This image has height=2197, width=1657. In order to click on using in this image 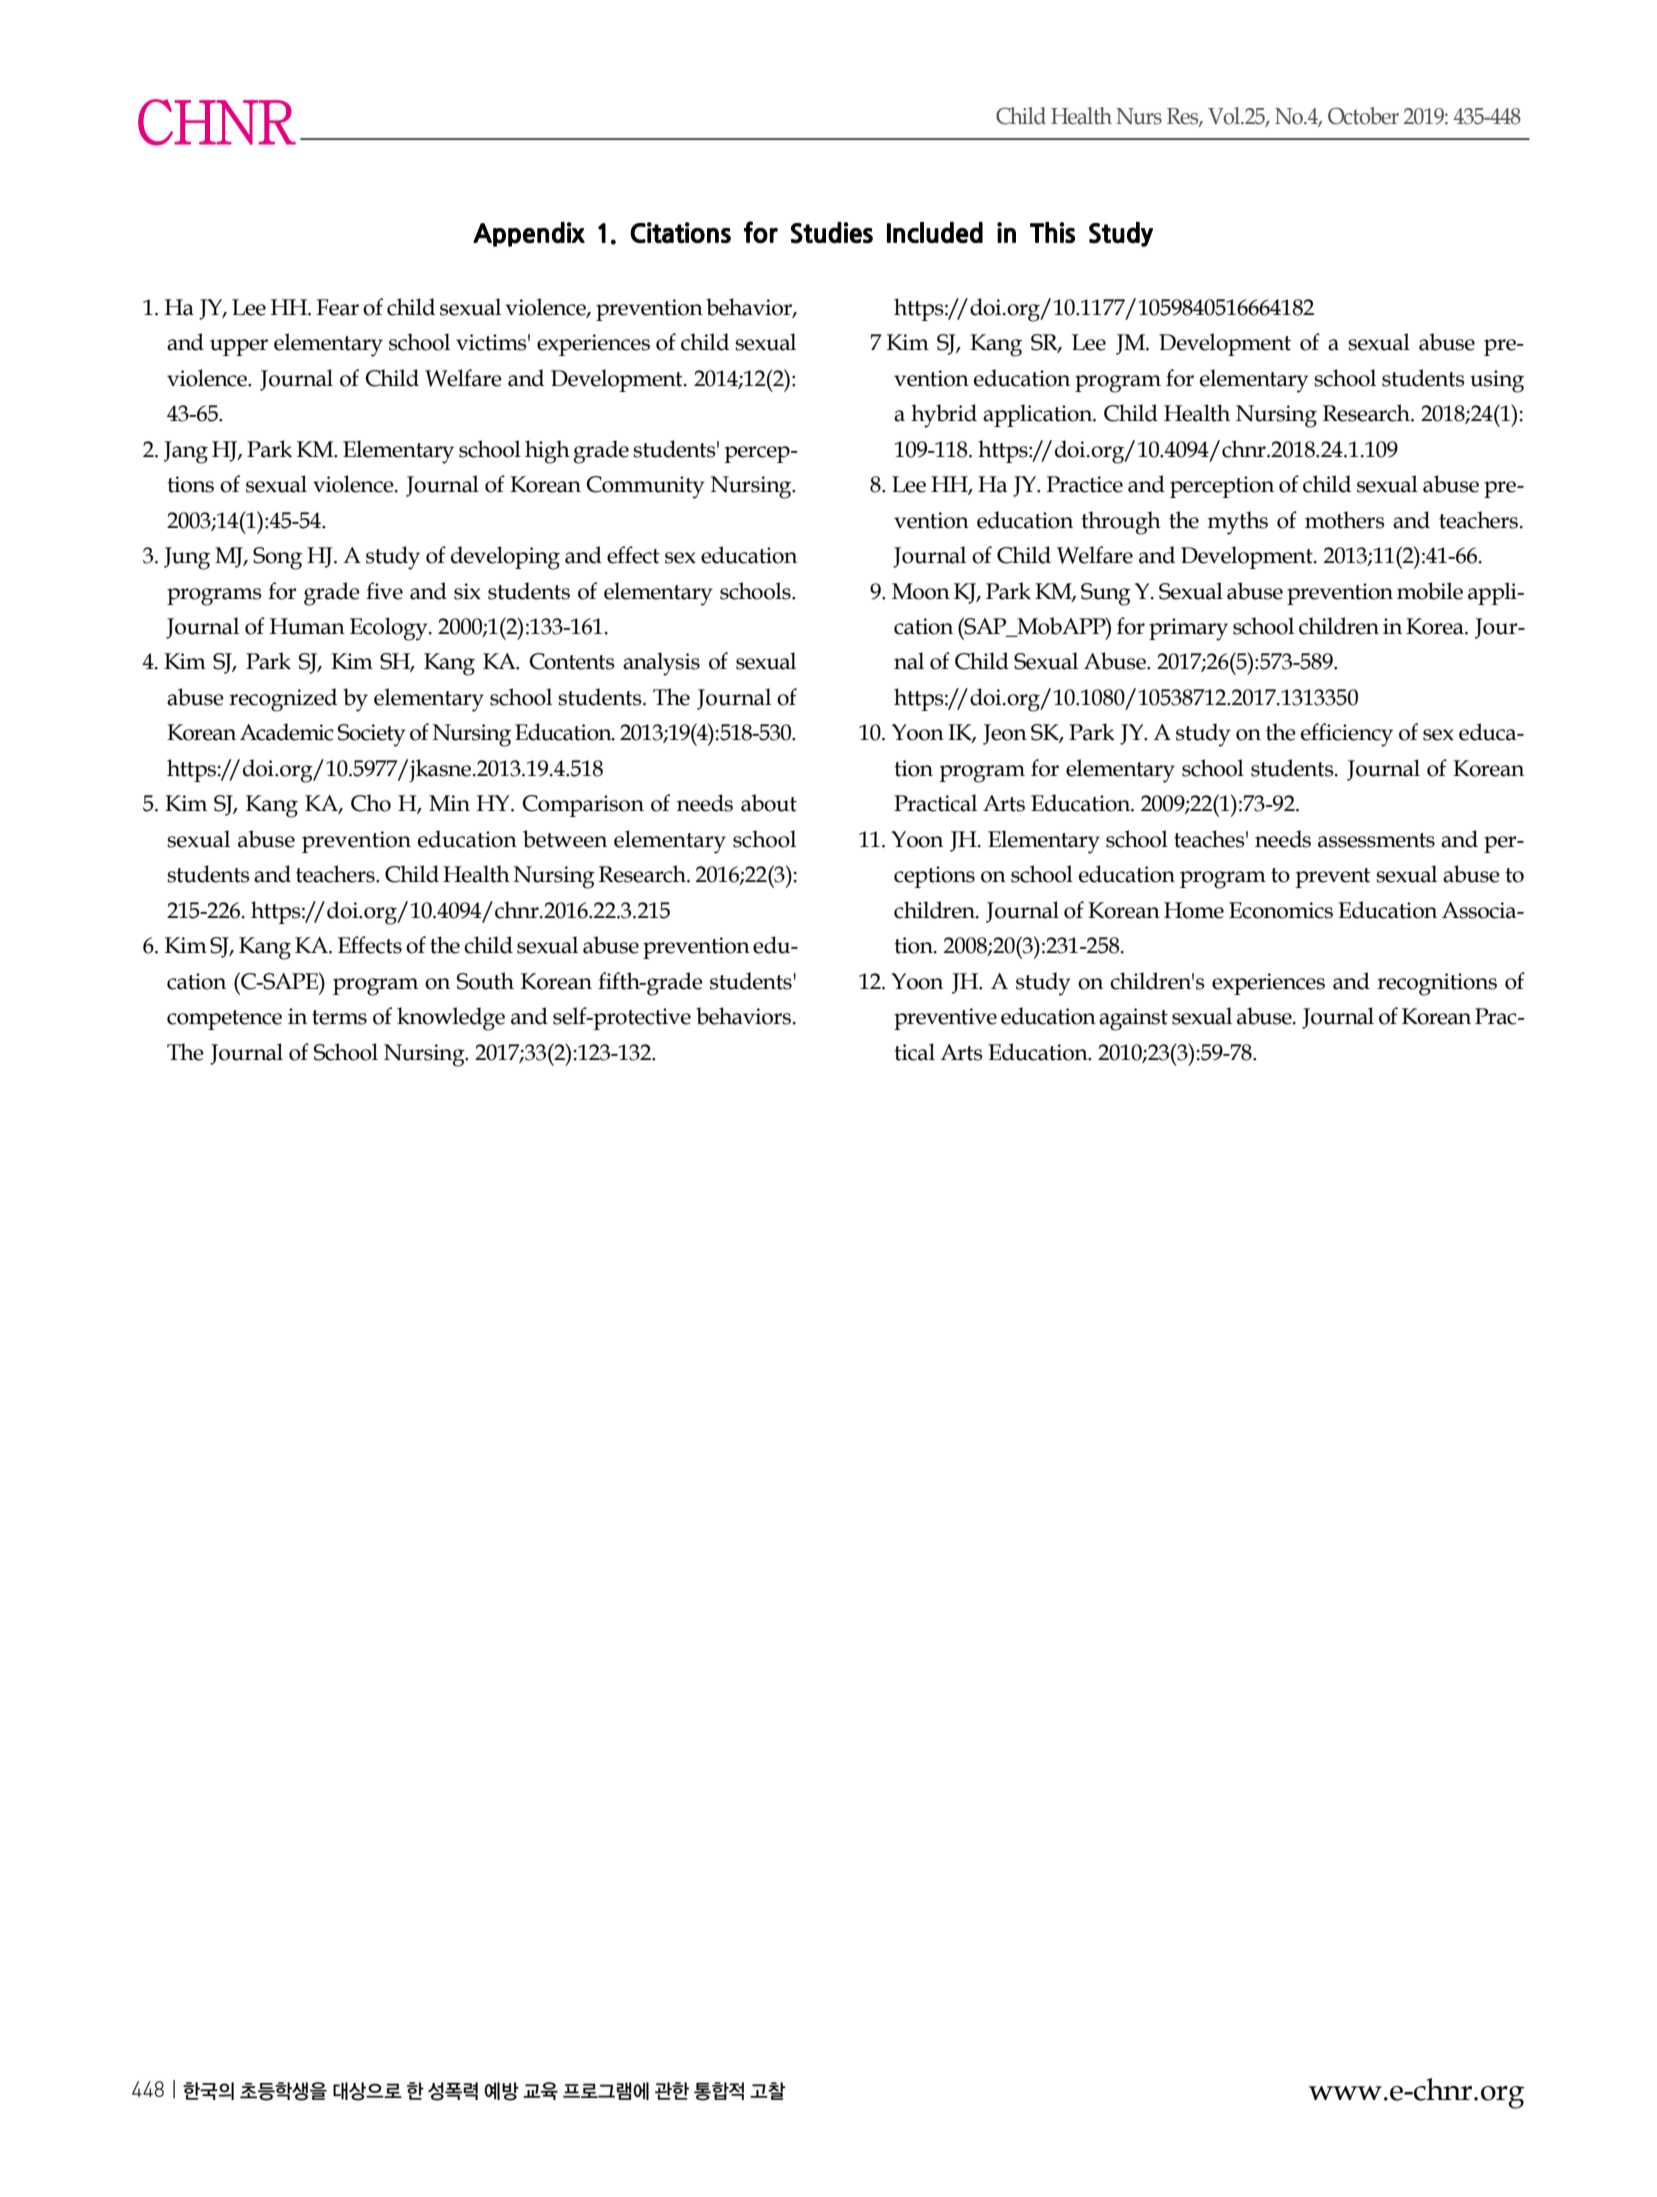, I will do `click(1497, 381)`.
